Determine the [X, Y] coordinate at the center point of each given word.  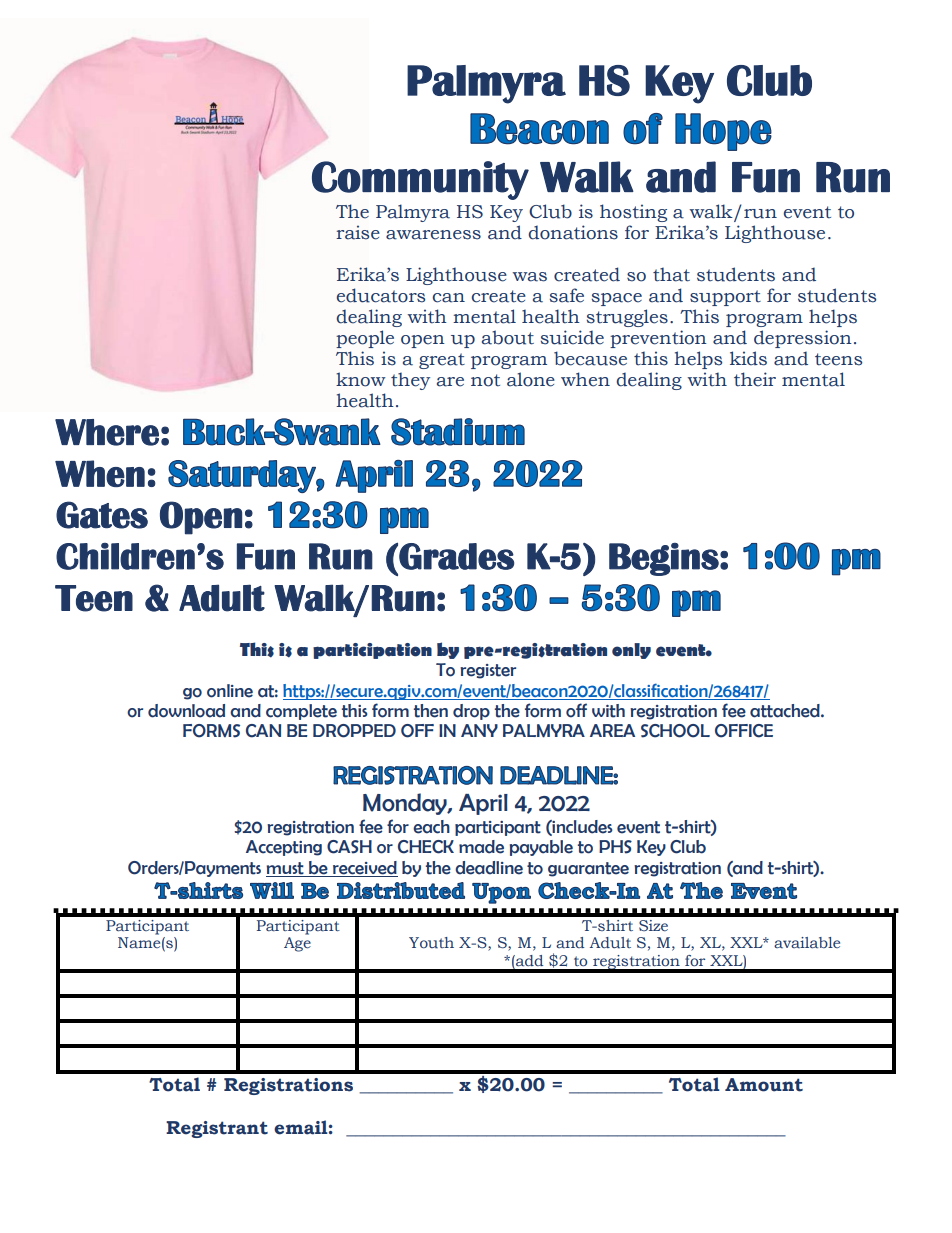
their [755, 379]
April [483, 804]
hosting [633, 213]
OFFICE [744, 731]
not [485, 380]
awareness [433, 235]
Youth [431, 943]
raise [358, 232]
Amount [764, 1085]
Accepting [284, 848]
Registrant [217, 1129]
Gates [102, 515]
